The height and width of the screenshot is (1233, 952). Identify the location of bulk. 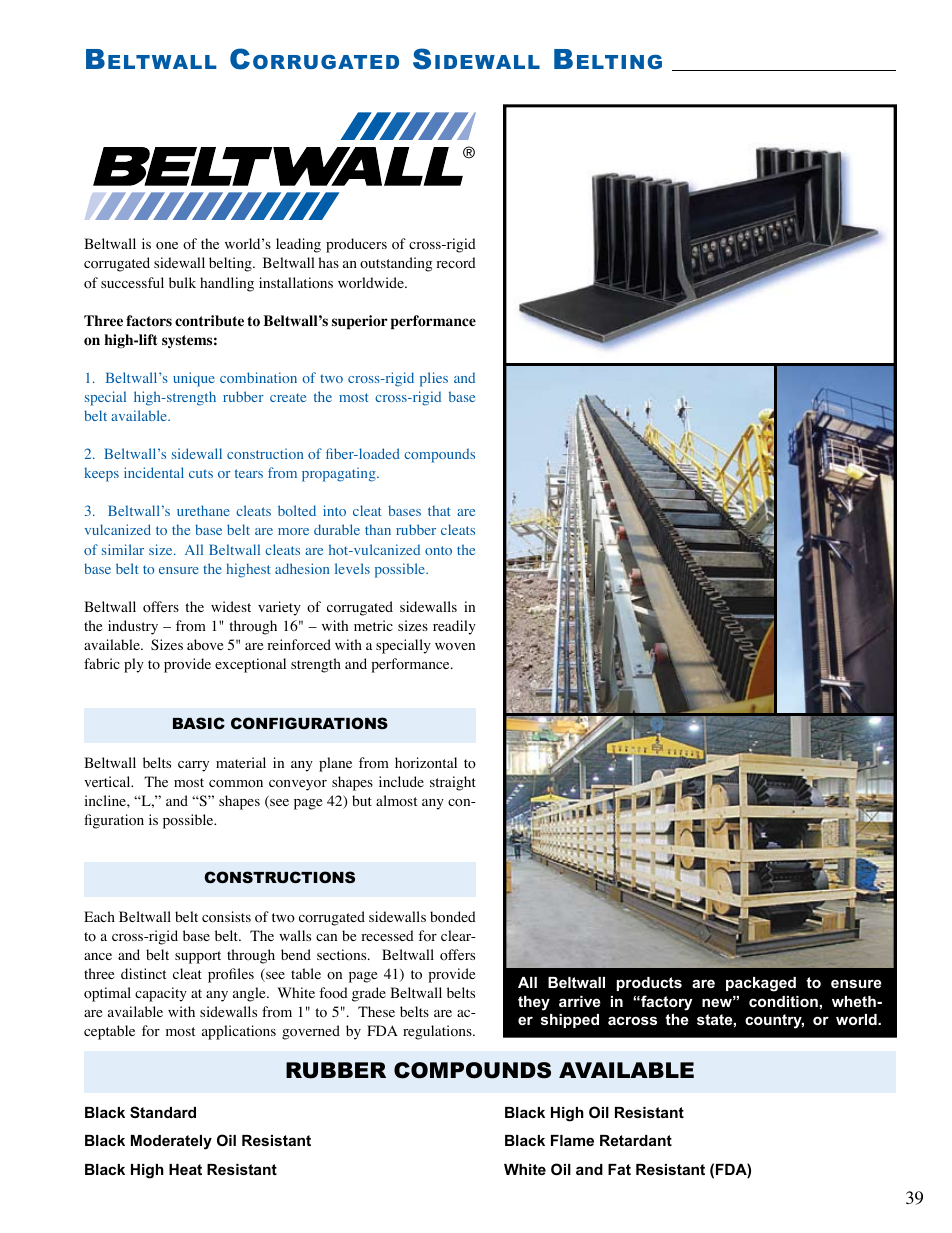
(182, 282).
